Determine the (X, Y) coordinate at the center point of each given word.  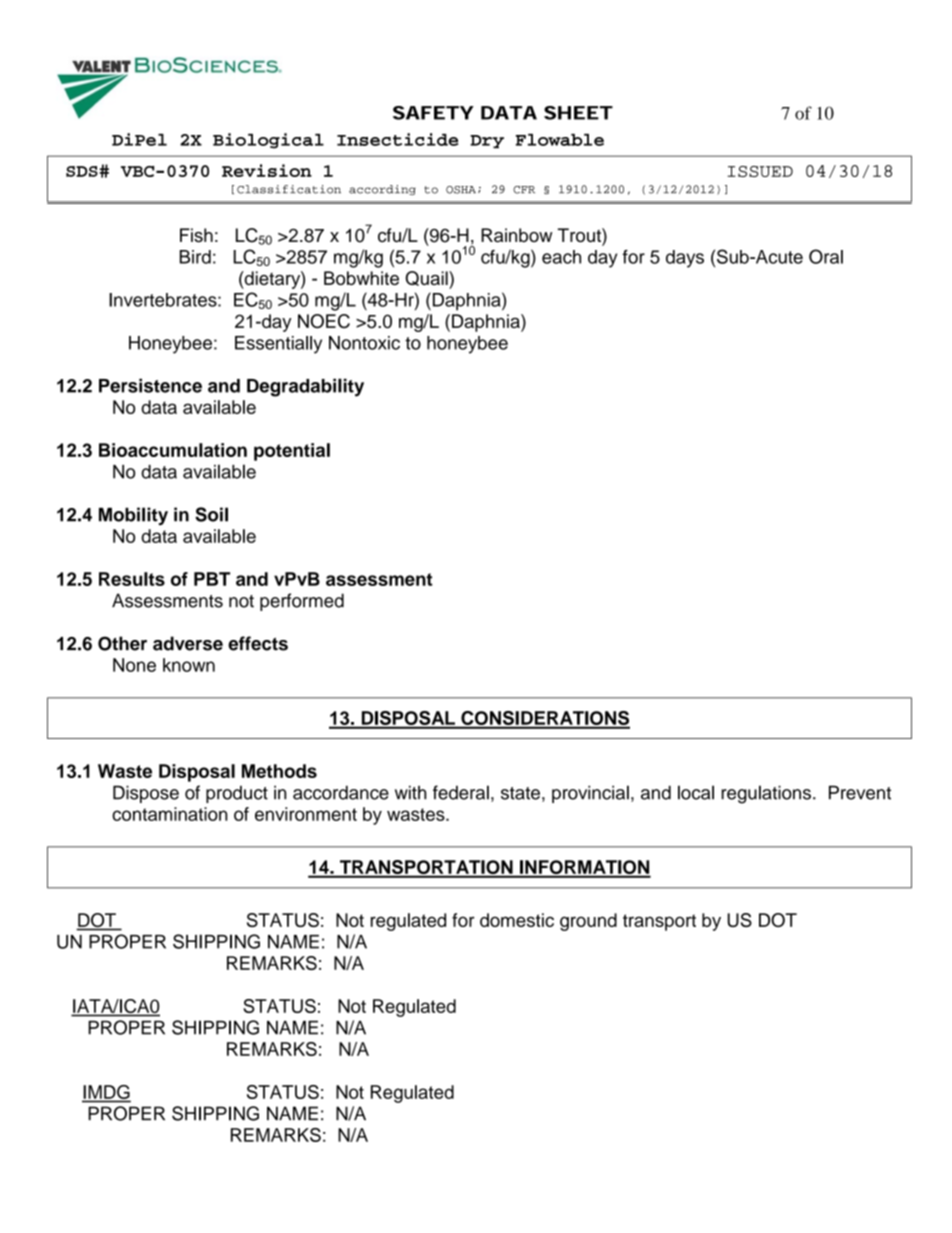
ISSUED (760, 171)
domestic (517, 920)
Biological (268, 141)
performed (302, 602)
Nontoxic (364, 343)
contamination (170, 814)
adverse (188, 643)
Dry (487, 141)
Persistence (150, 385)
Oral (826, 256)
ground (588, 922)
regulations (766, 794)
